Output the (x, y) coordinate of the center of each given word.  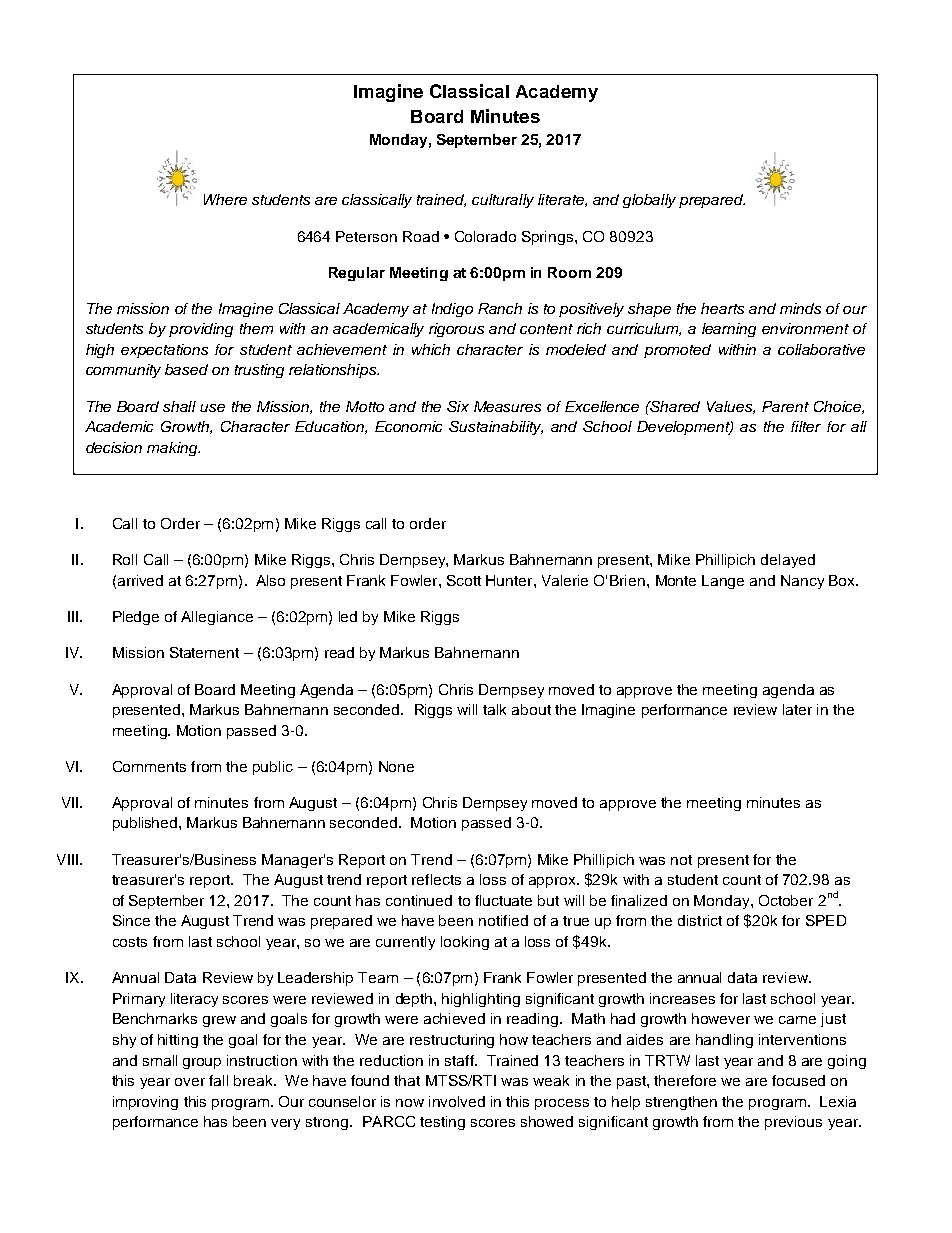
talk (494, 709)
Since (131, 920)
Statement (204, 652)
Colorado (485, 236)
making (173, 449)
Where (225, 199)
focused (798, 1080)
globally (649, 201)
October (786, 900)
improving (145, 1103)
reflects (436, 879)
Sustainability (496, 428)
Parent (785, 406)
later (797, 709)
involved (457, 1101)
